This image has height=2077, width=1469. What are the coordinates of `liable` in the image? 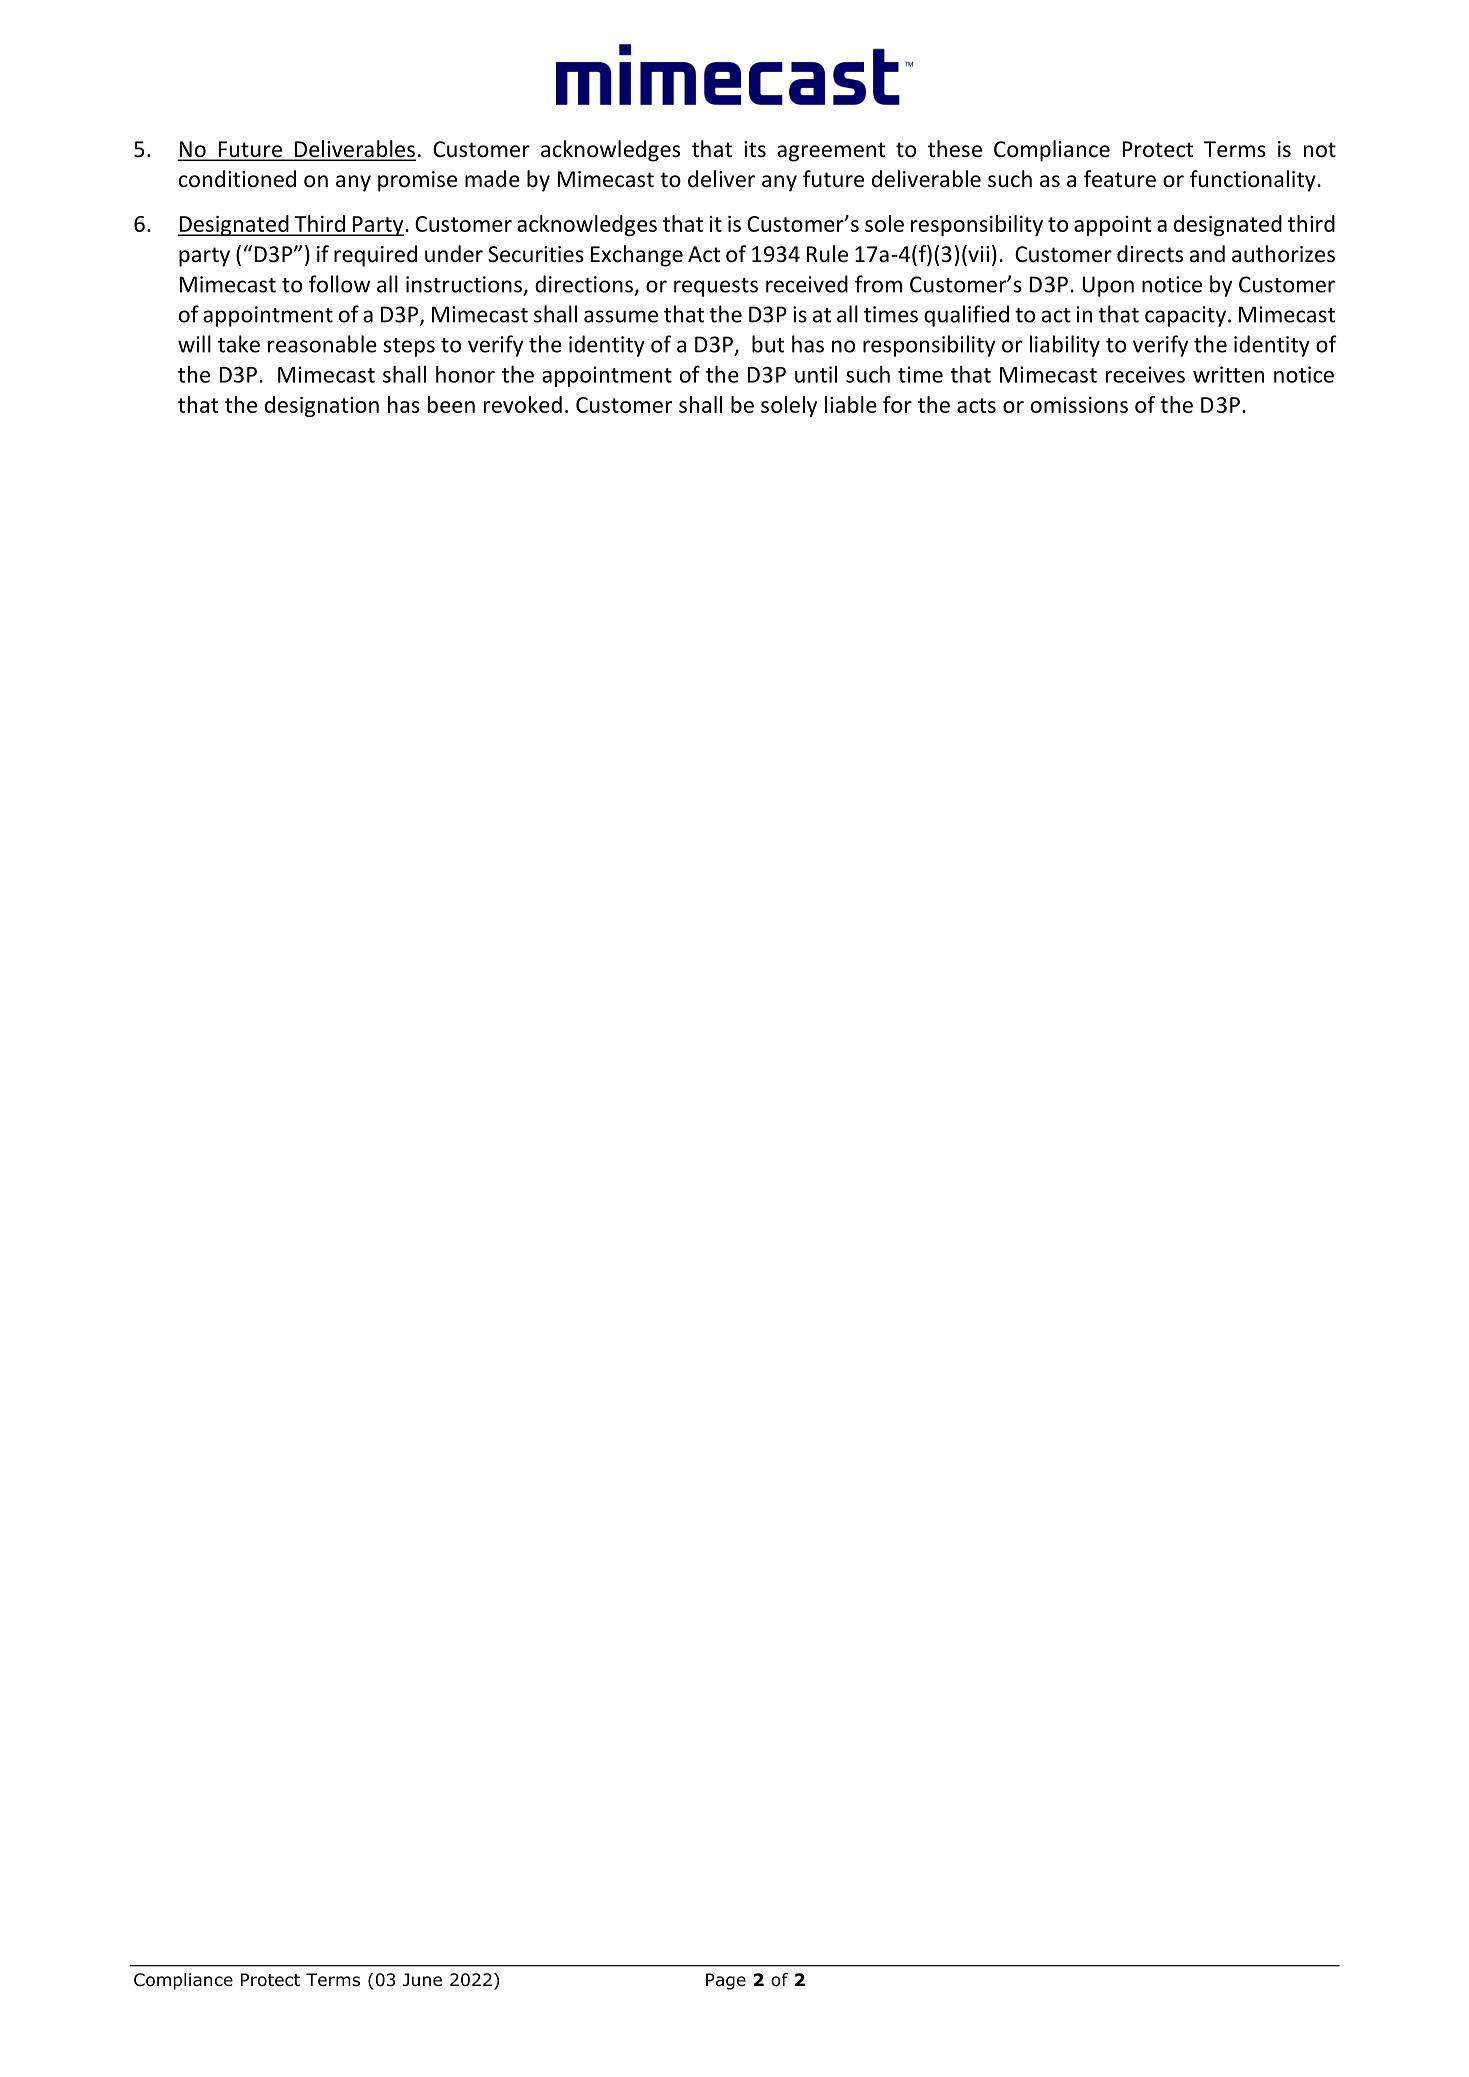 It's located at (851, 404).
